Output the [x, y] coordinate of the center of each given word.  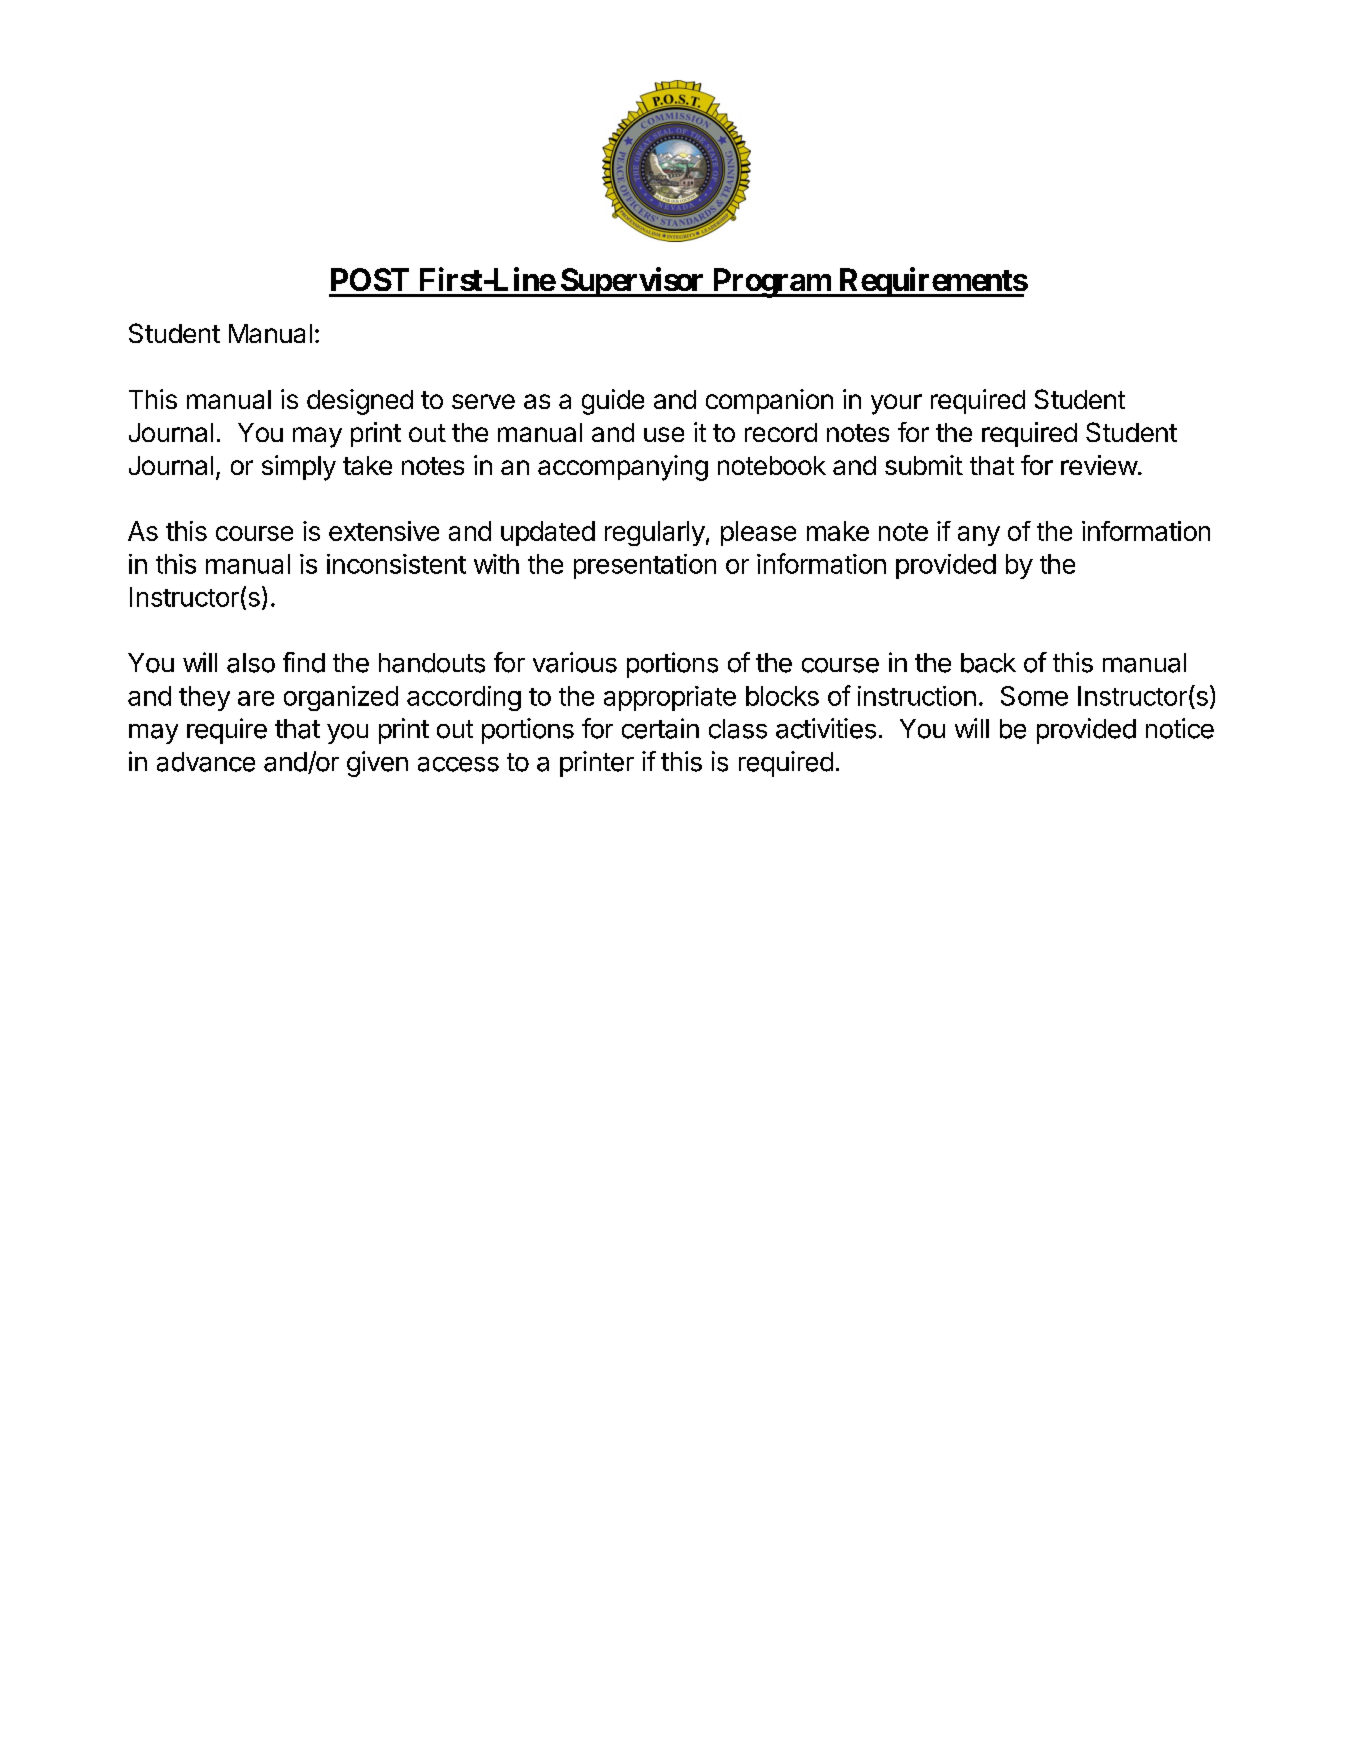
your [896, 404]
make [838, 531]
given [377, 764]
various [575, 662]
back [988, 663]
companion [769, 401]
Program [771, 283]
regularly [655, 533]
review [1099, 465]
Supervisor [632, 282]
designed [360, 402]
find [304, 662]
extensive [384, 531]
